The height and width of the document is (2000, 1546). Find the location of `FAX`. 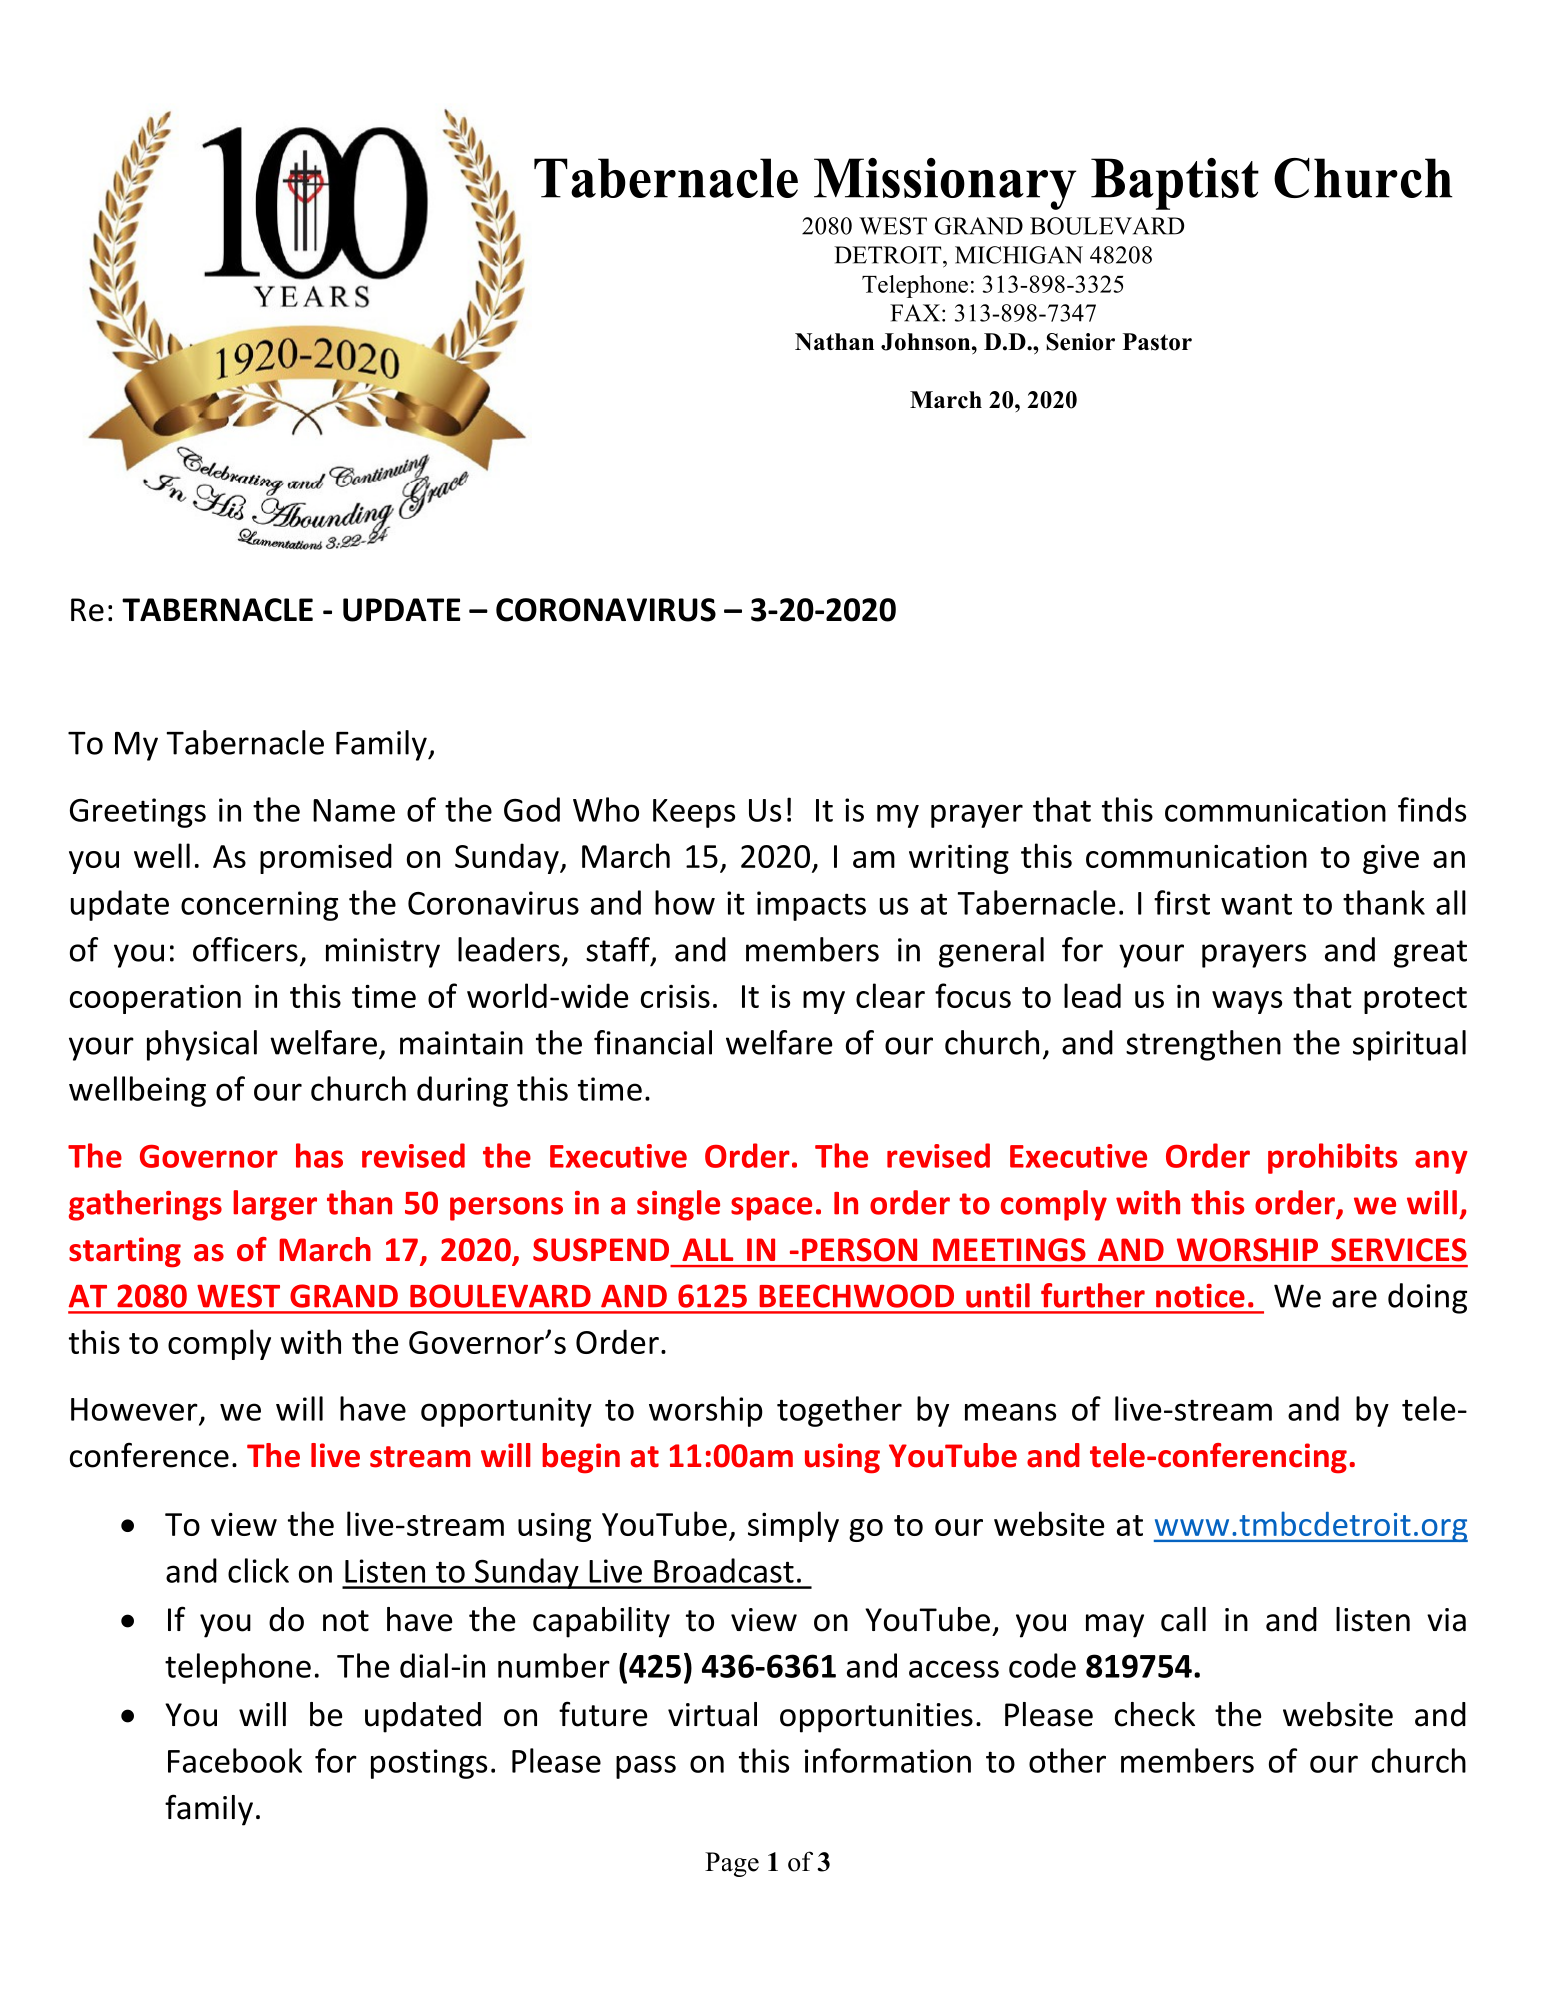

FAX is located at coordinates (915, 313).
